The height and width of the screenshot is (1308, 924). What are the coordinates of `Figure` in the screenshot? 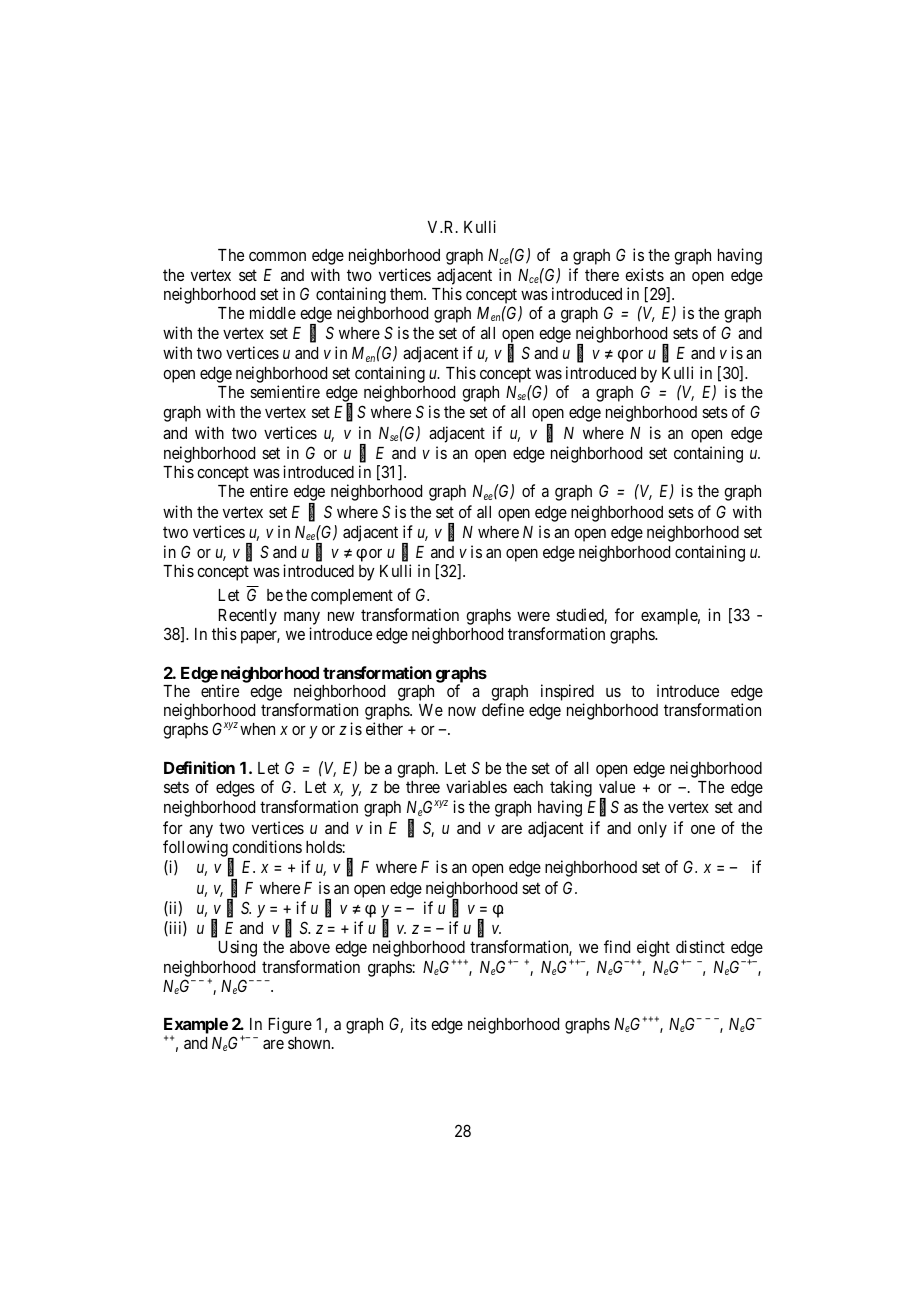 It's located at (290, 1025).
